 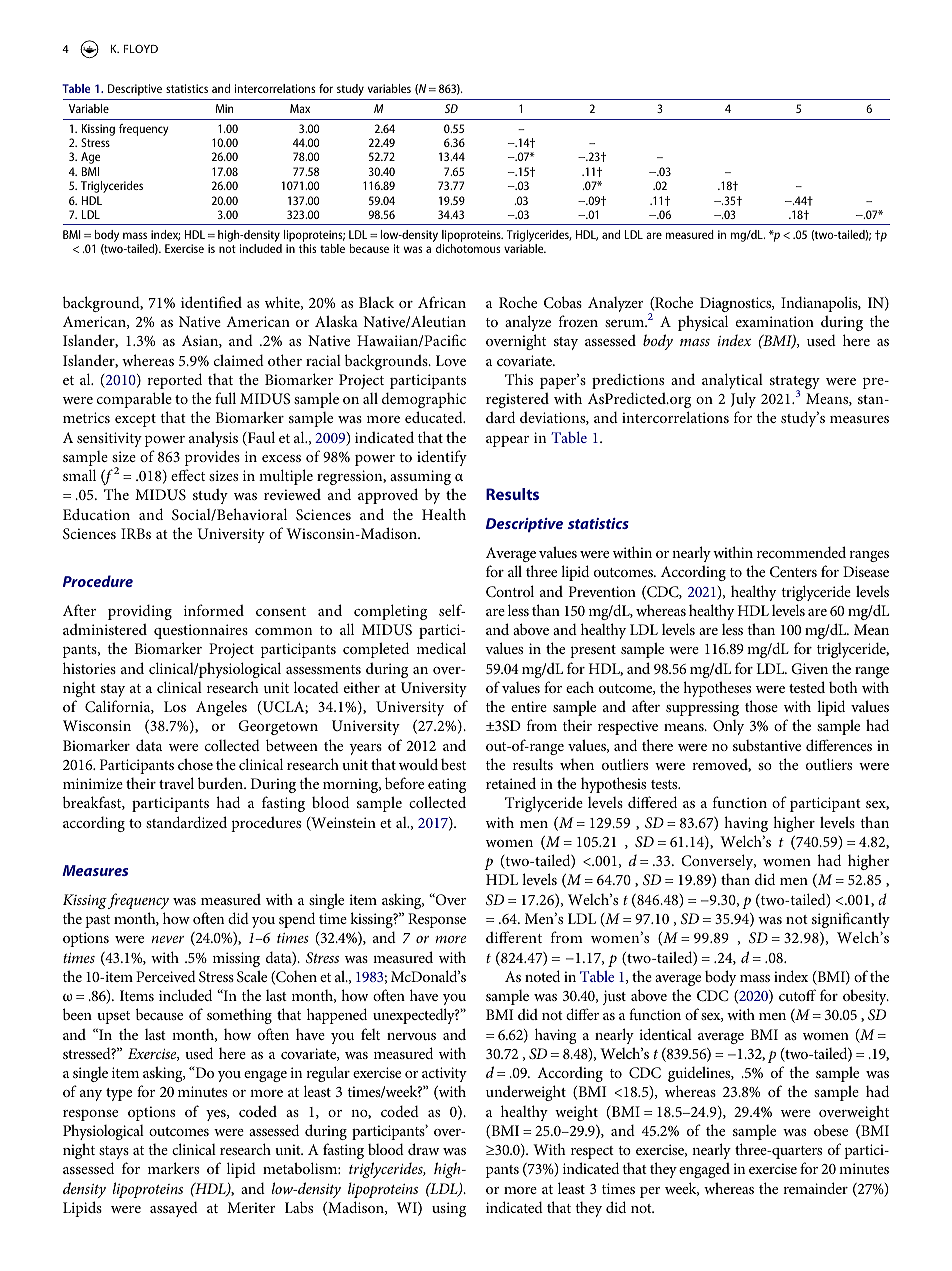 I want to click on providing, so click(x=140, y=612).
